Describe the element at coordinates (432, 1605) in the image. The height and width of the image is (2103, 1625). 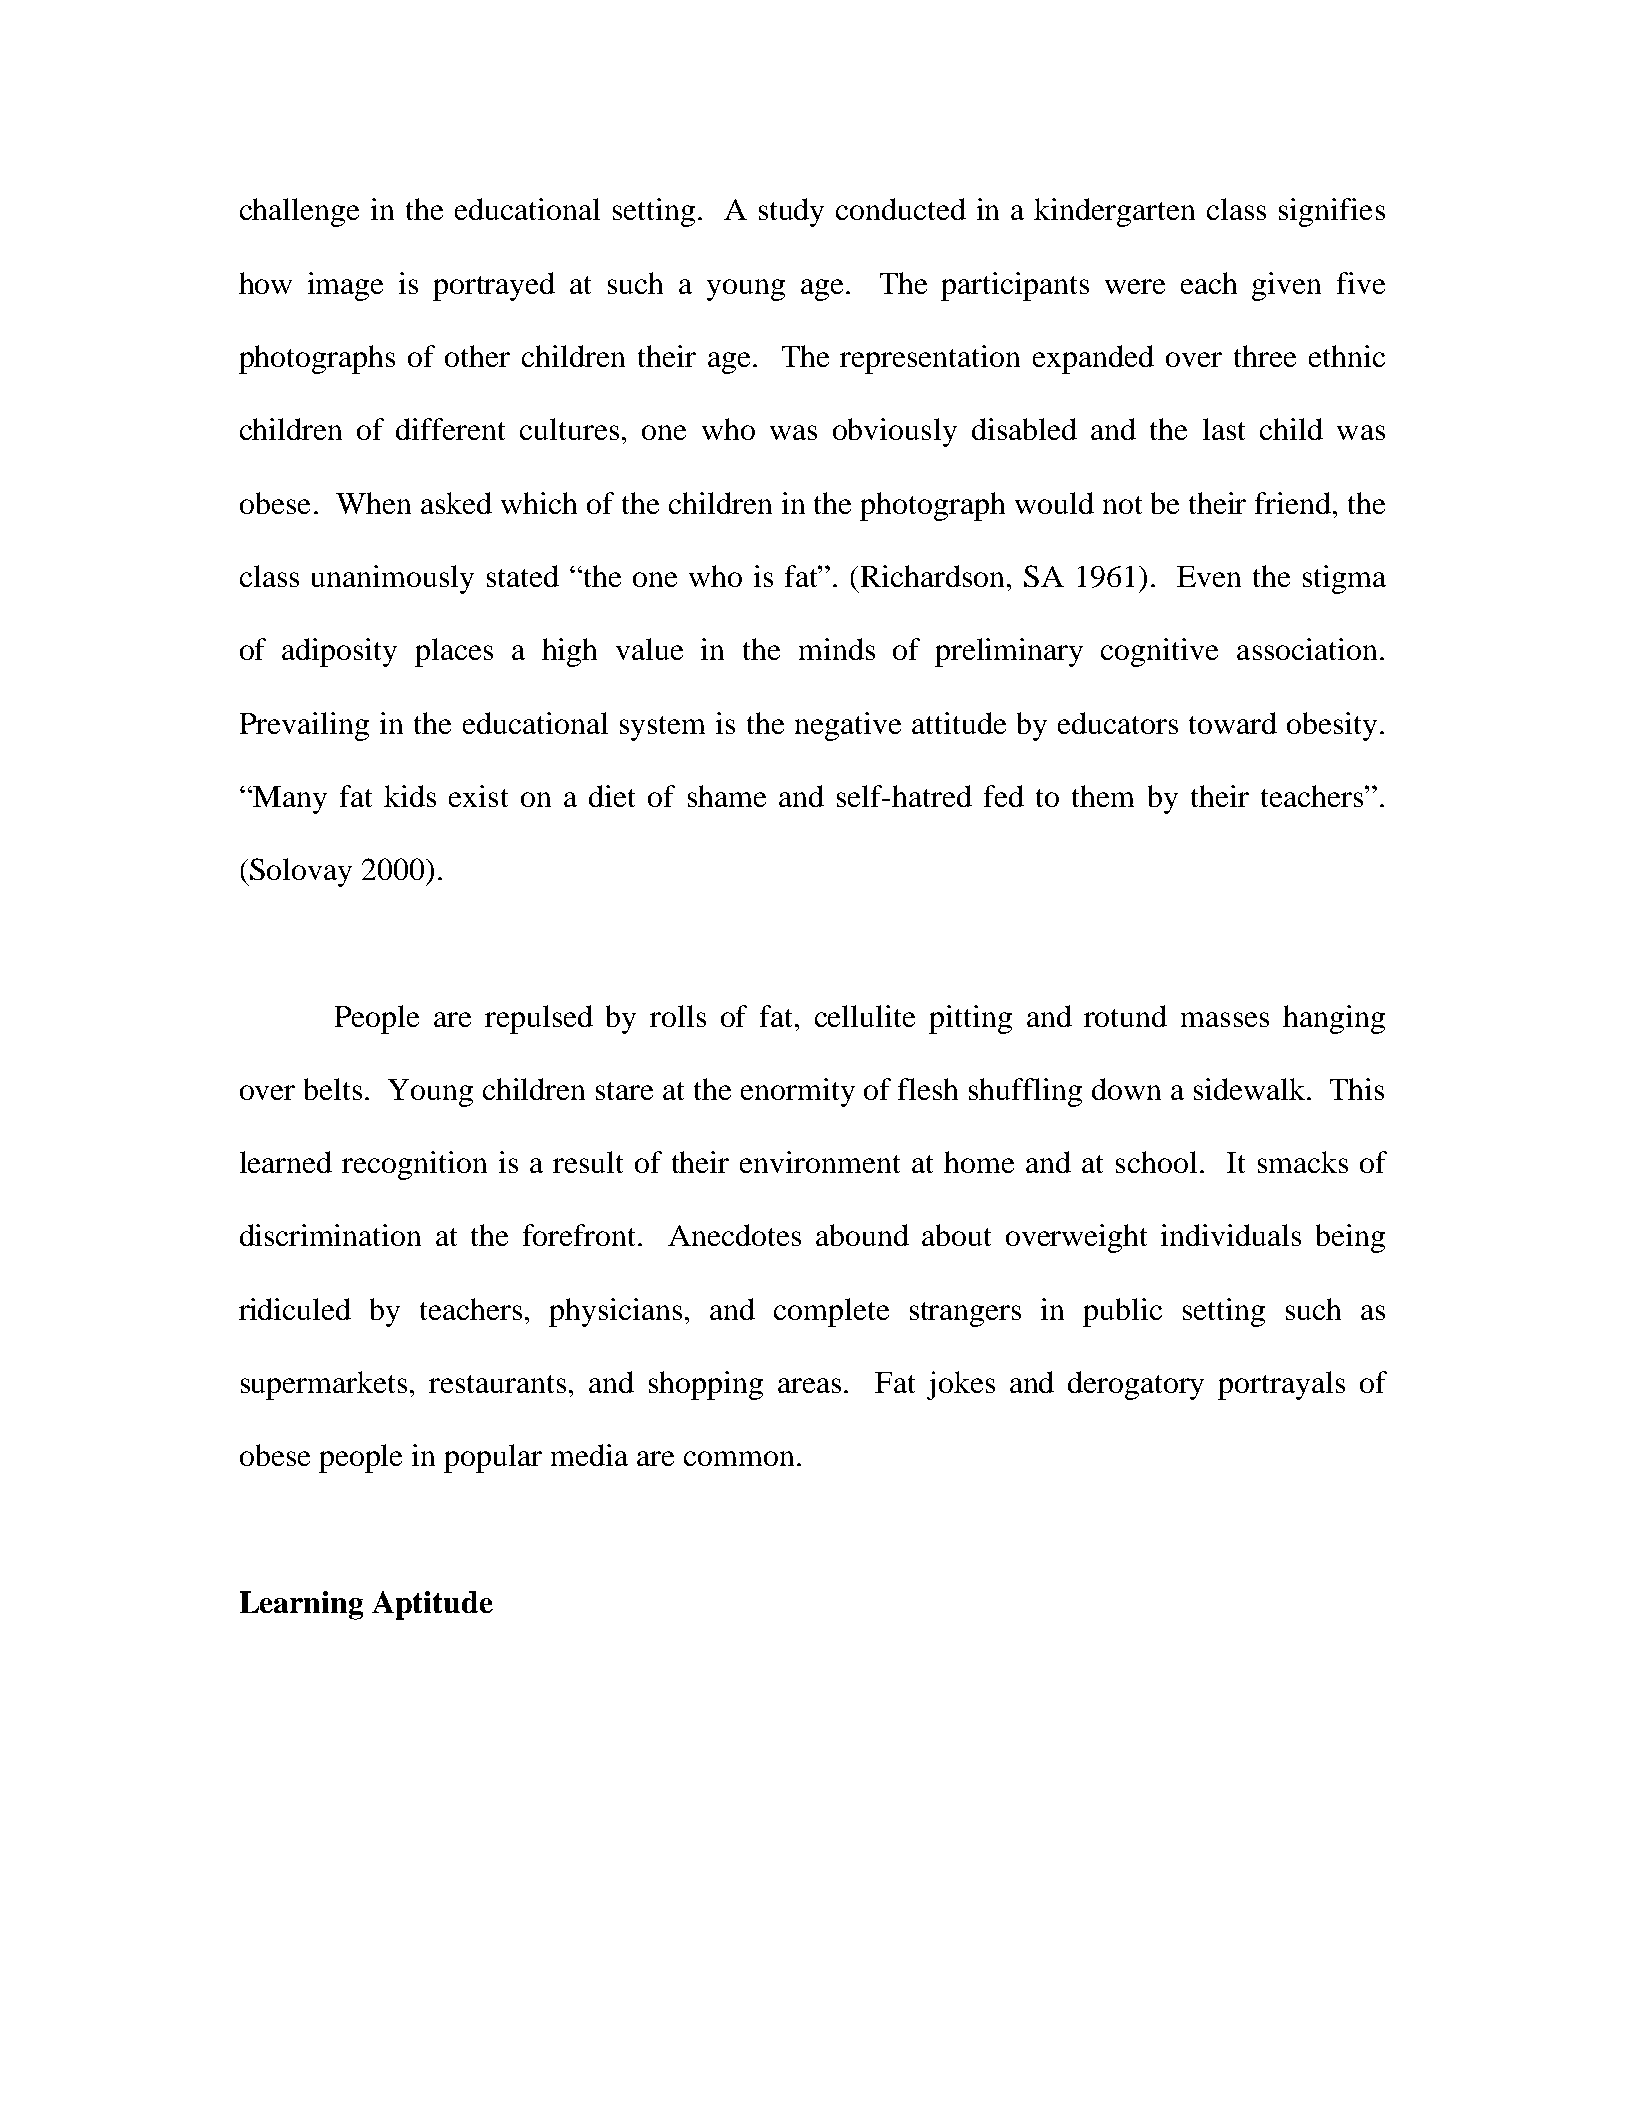
I see `Aptitude` at that location.
